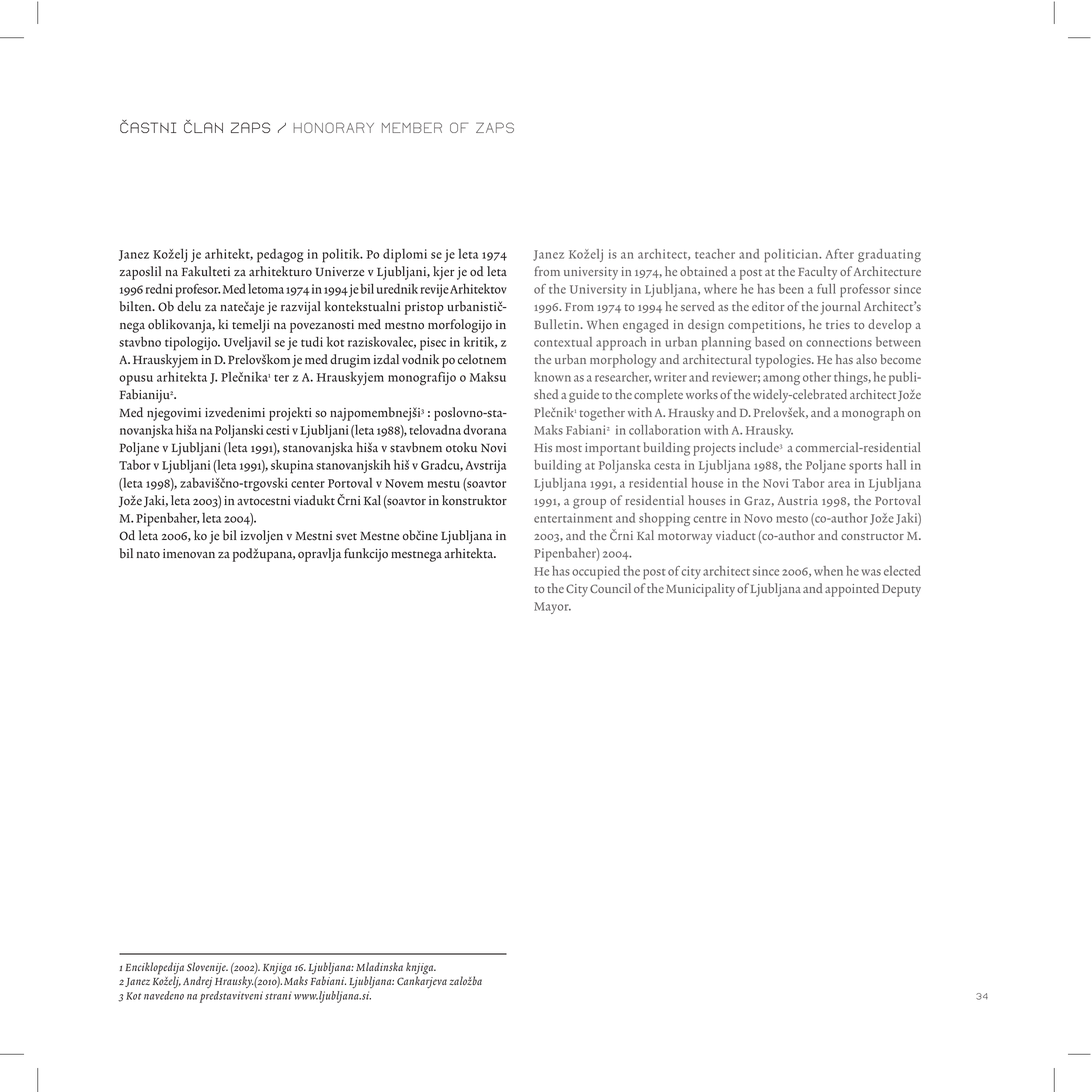 Image resolution: width=1092 pixels, height=1092 pixels. Describe the element at coordinates (412, 127) in the image. I see `MEMBER` at that location.
